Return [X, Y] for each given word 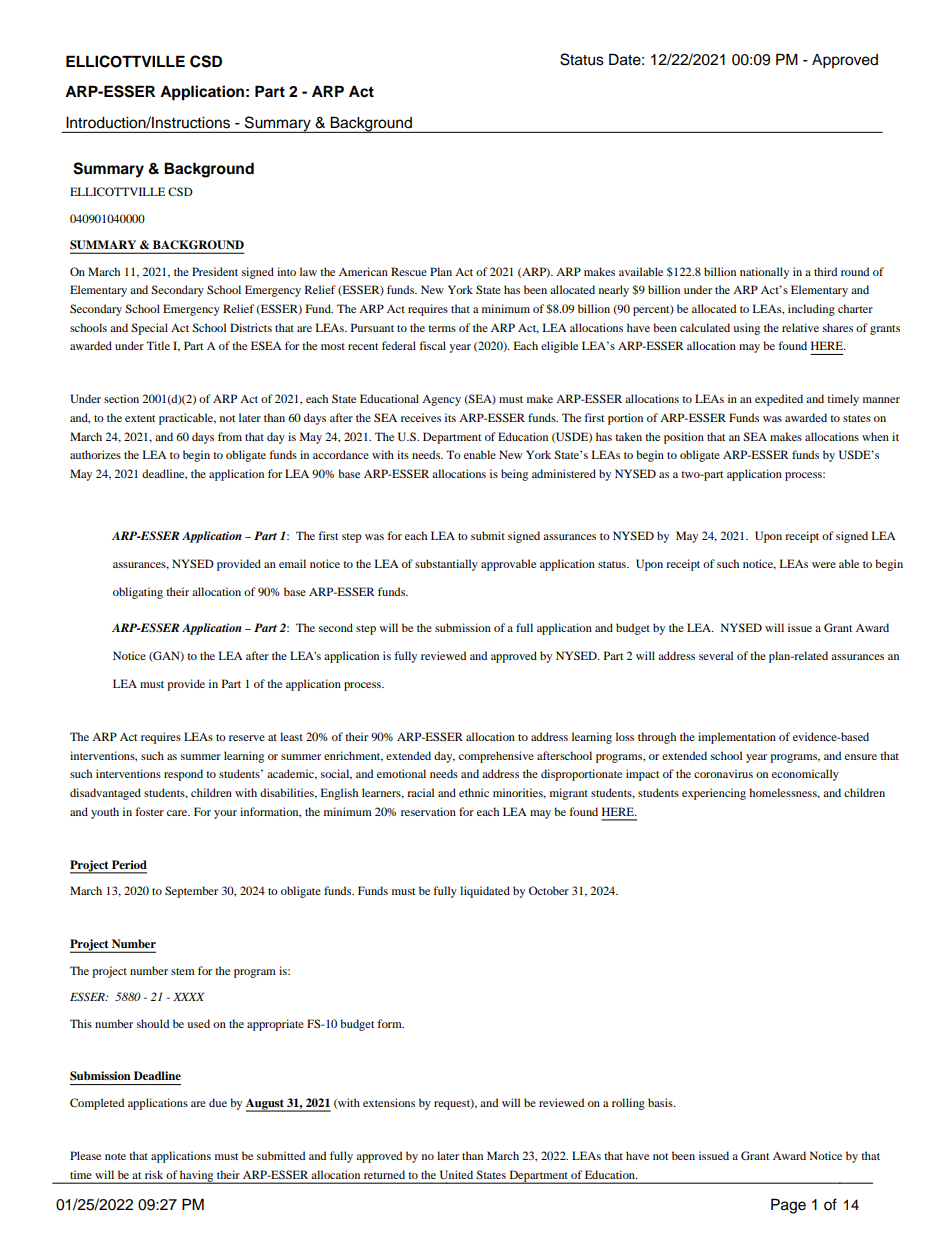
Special [149, 329]
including [811, 310]
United [456, 1174]
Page [788, 1206]
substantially [446, 565]
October [549, 890]
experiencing [714, 794]
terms [442, 328]
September [191, 892]
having [197, 1177]
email [292, 563]
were [824, 565]
